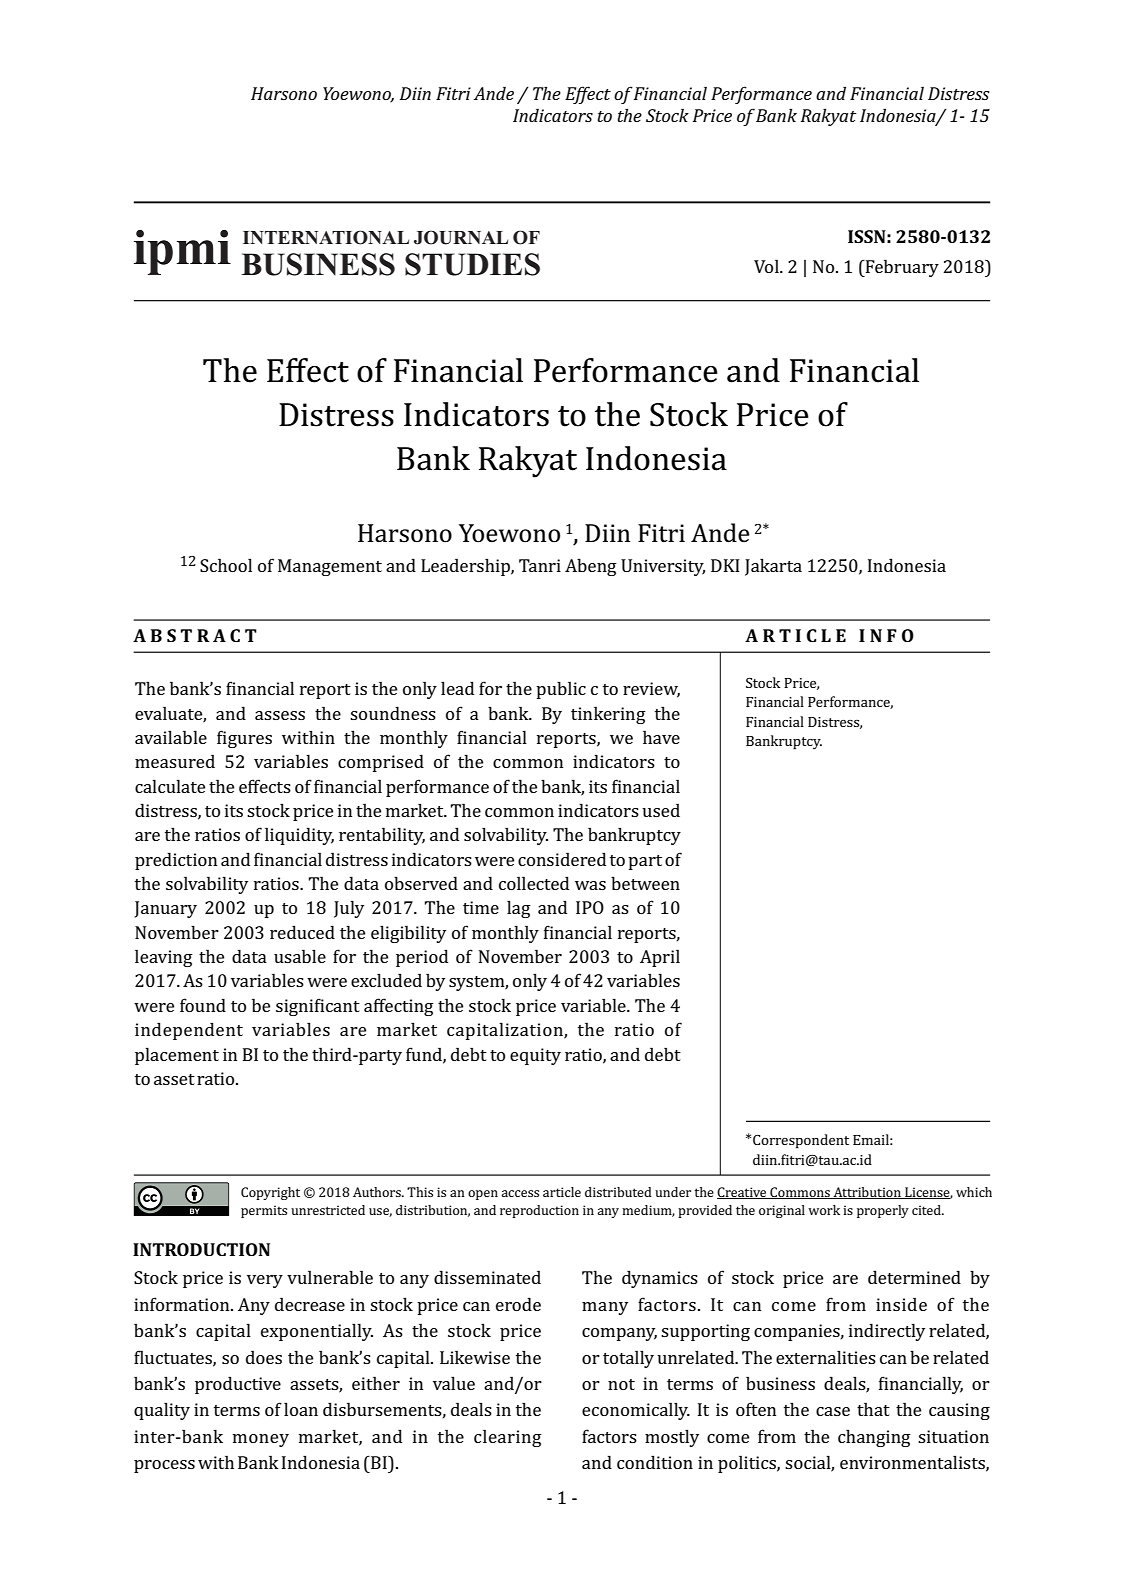  I want to click on considered, so click(562, 859).
